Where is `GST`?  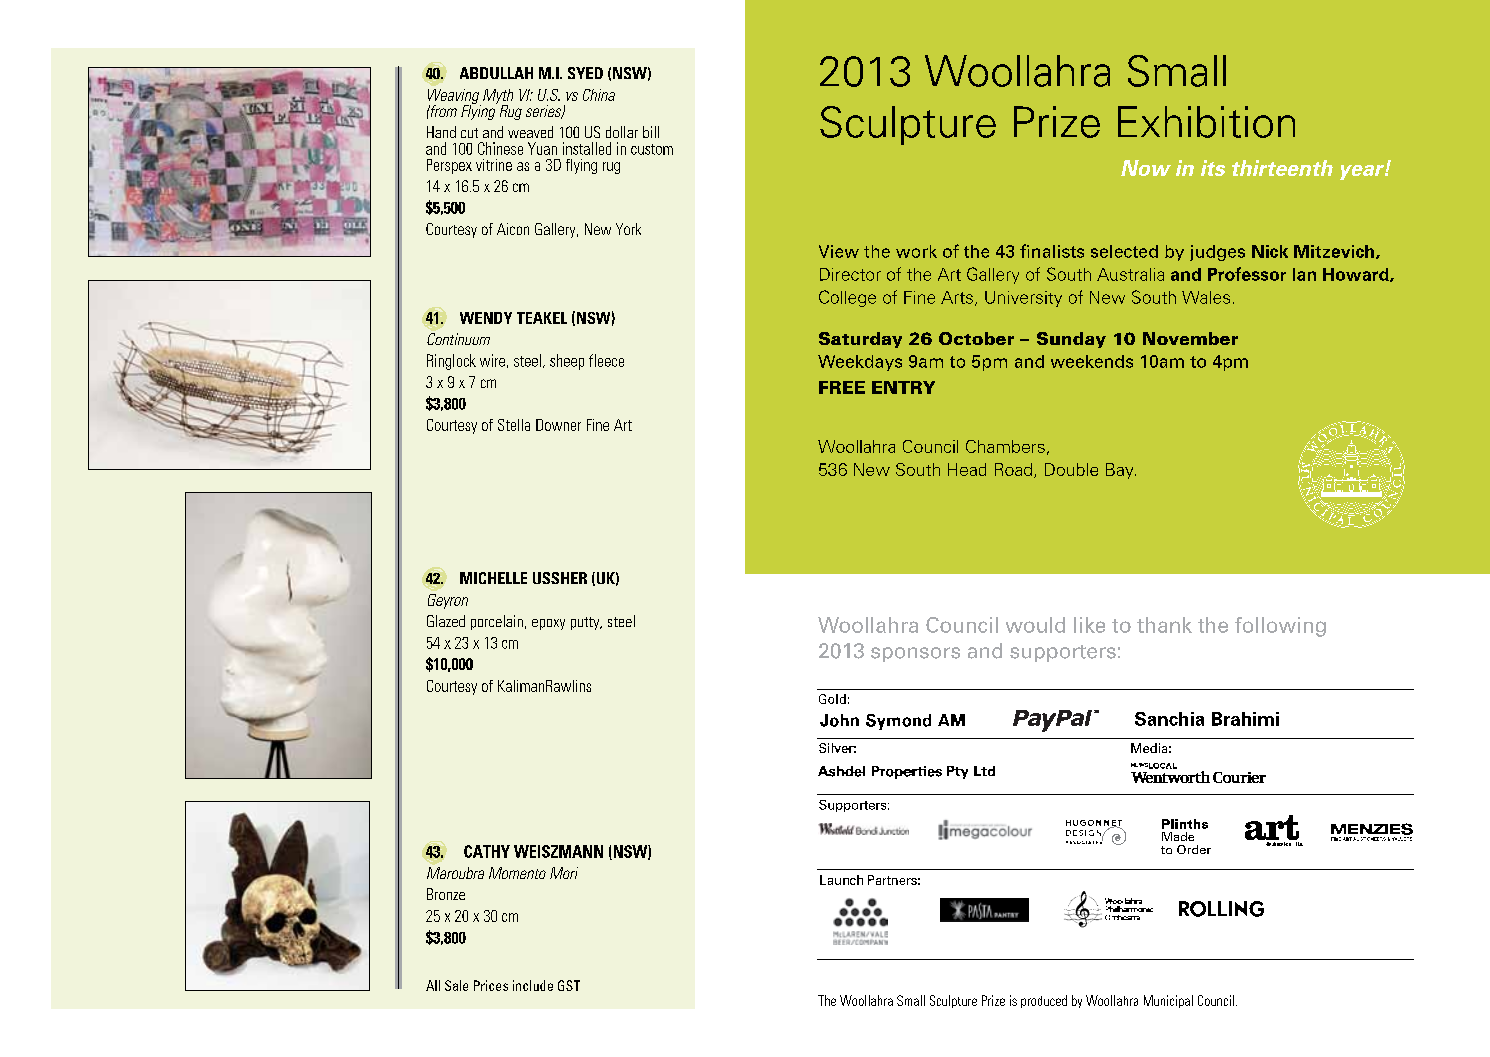 GST is located at coordinates (569, 985).
